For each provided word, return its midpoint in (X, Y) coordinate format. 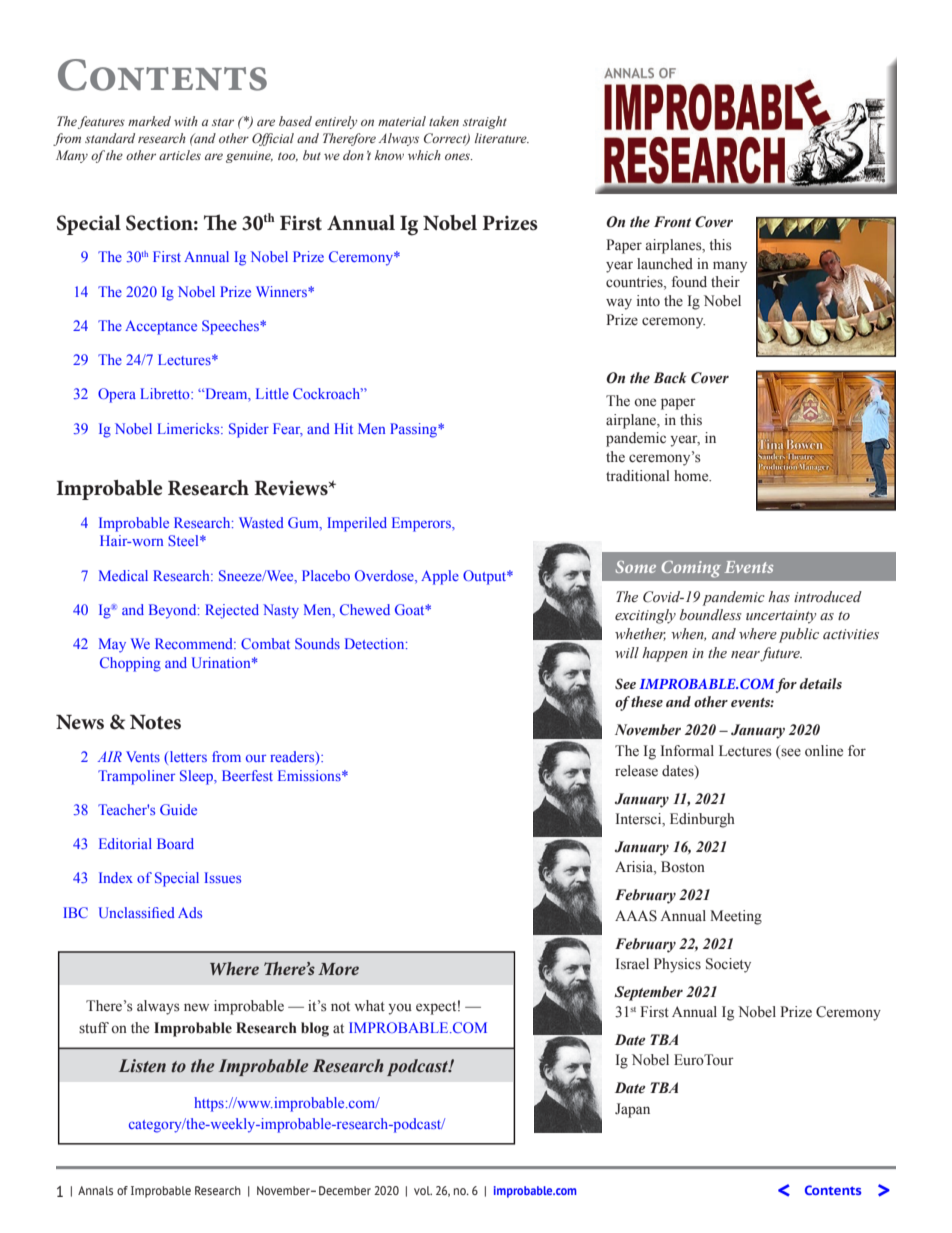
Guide (178, 809)
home (692, 476)
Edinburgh (702, 820)
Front (672, 222)
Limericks (189, 428)
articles (180, 155)
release (636, 771)
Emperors (422, 524)
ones (458, 156)
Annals (95, 1190)
